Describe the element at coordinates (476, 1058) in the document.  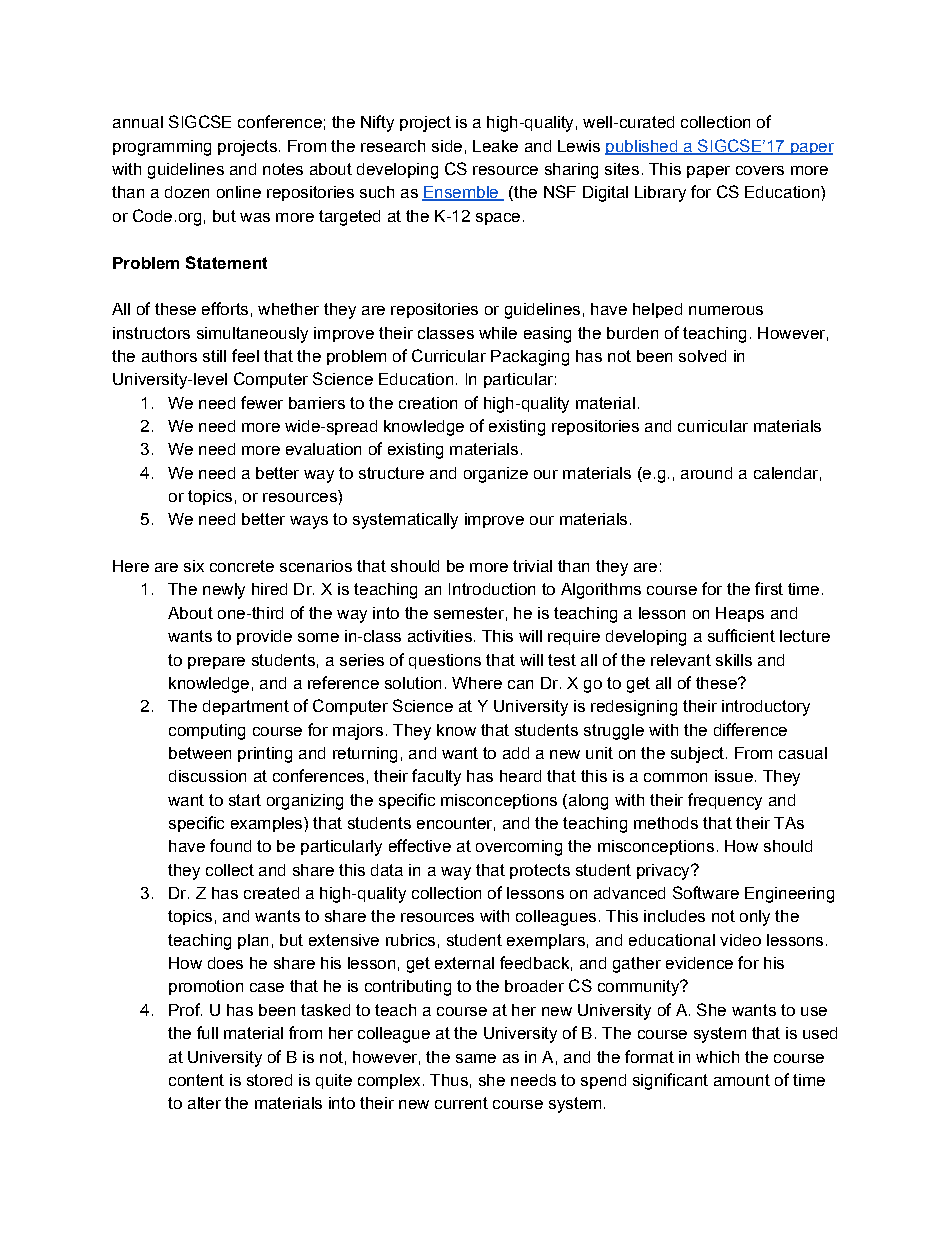
I see `same` at that location.
